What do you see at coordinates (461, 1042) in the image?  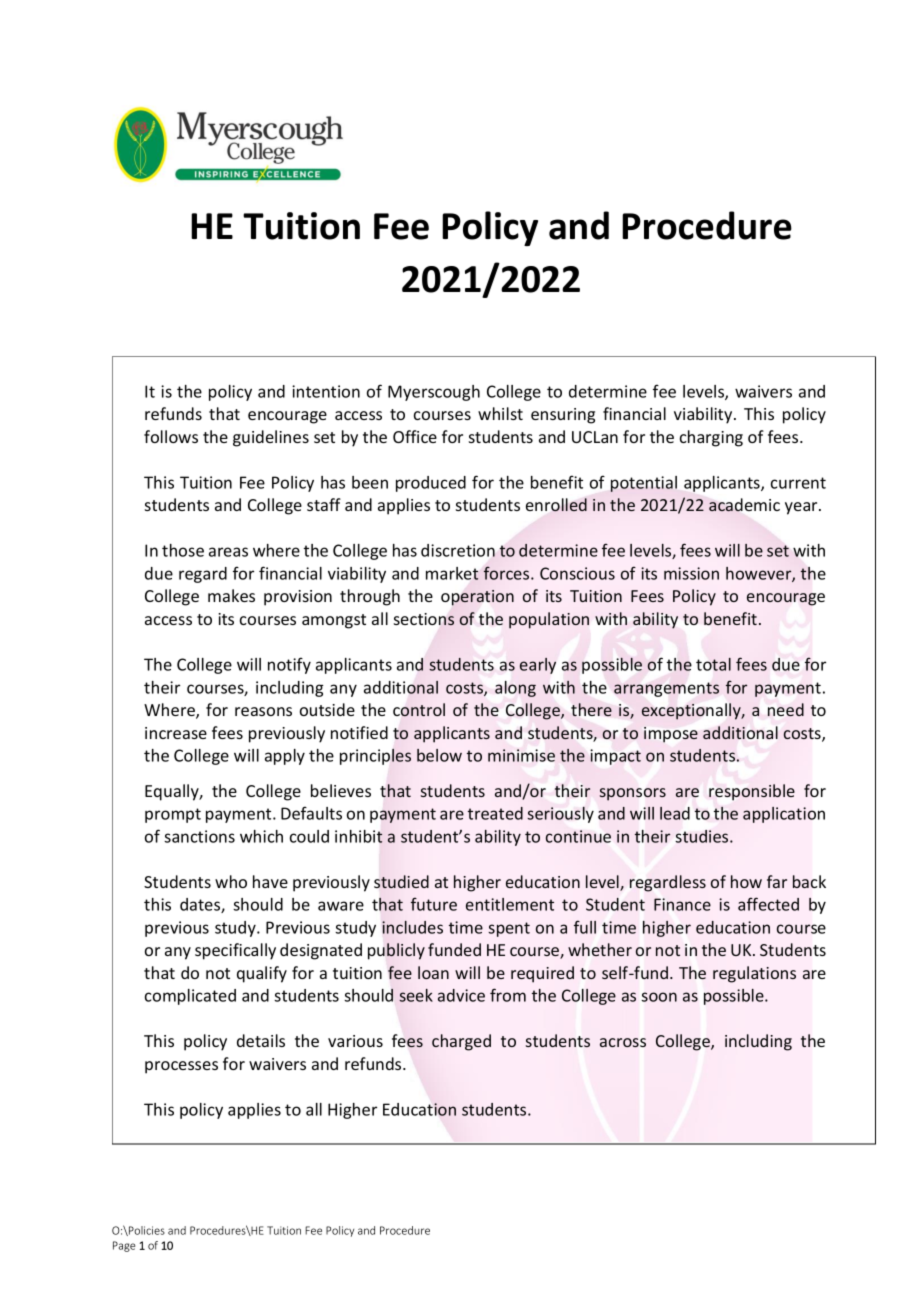 I see `charged` at bounding box center [461, 1042].
